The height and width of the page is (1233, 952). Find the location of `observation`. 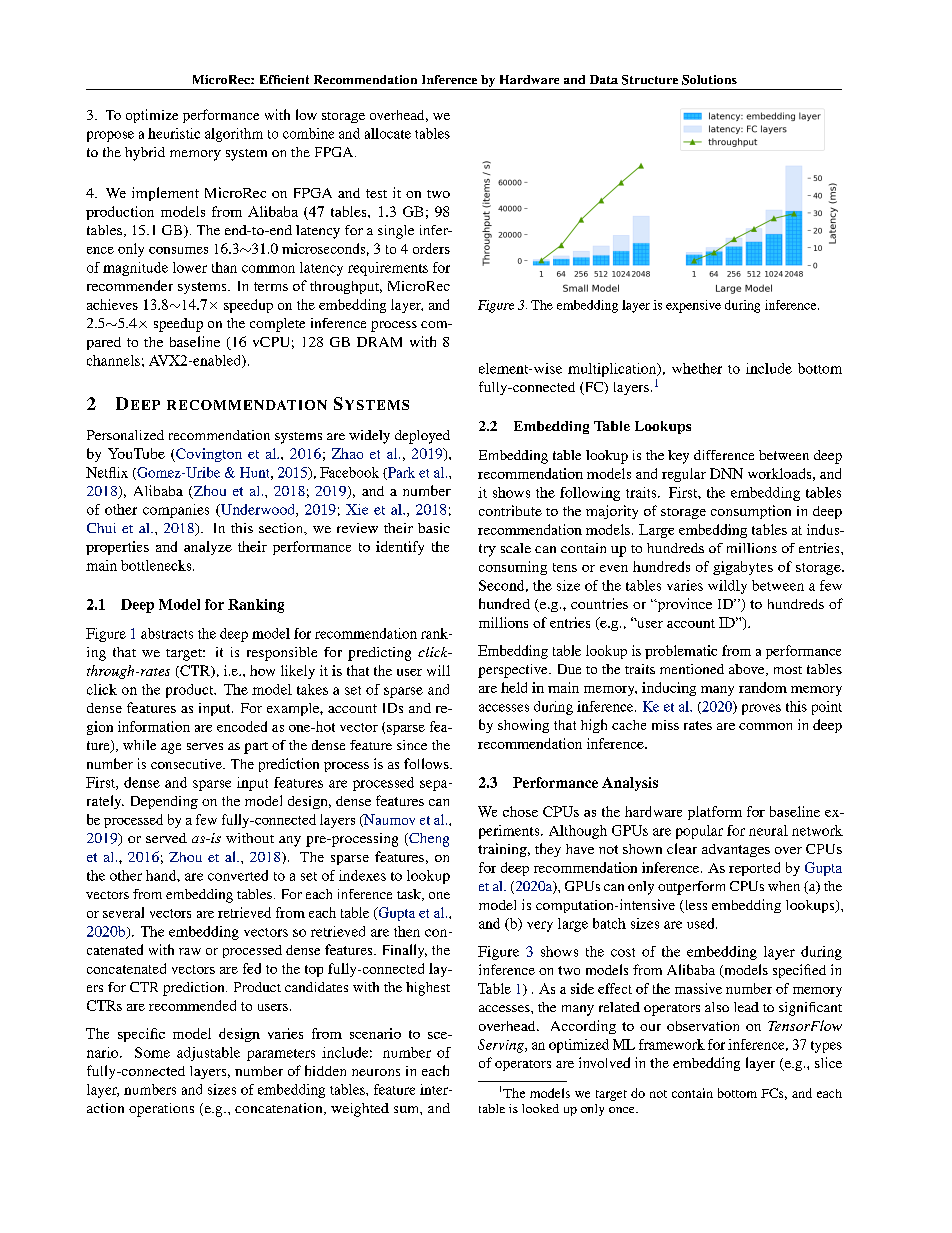

observation is located at coordinates (703, 1026).
